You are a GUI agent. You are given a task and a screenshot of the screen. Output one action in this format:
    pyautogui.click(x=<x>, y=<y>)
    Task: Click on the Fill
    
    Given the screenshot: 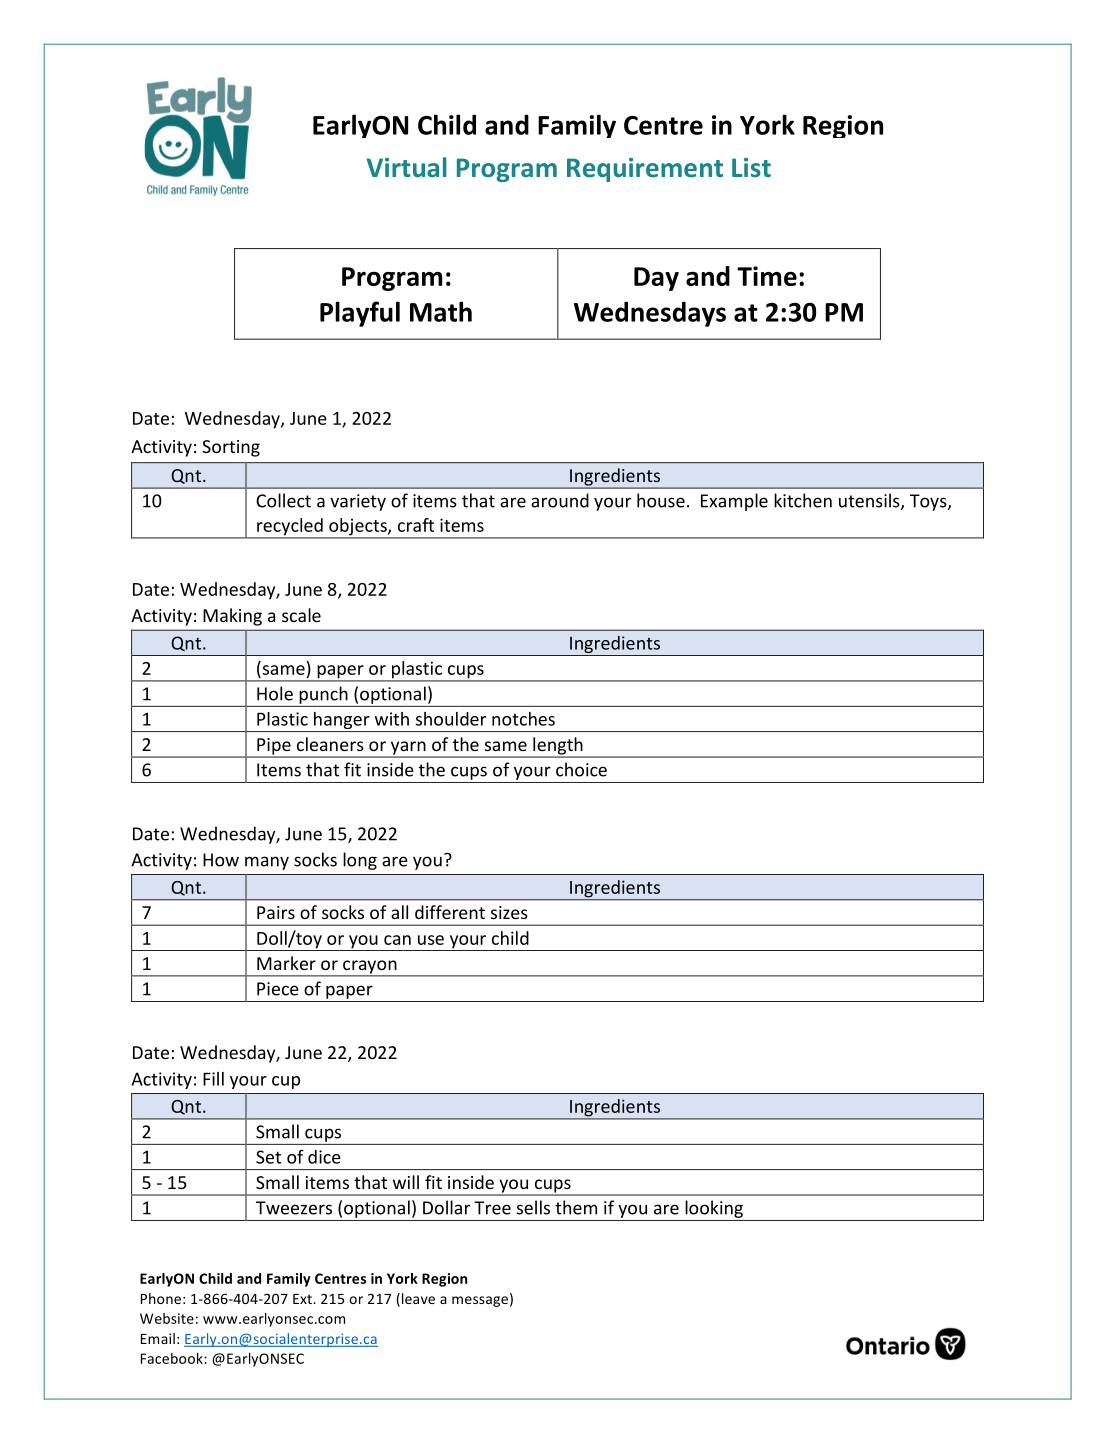 What is the action you would take?
    pyautogui.click(x=213, y=1079)
